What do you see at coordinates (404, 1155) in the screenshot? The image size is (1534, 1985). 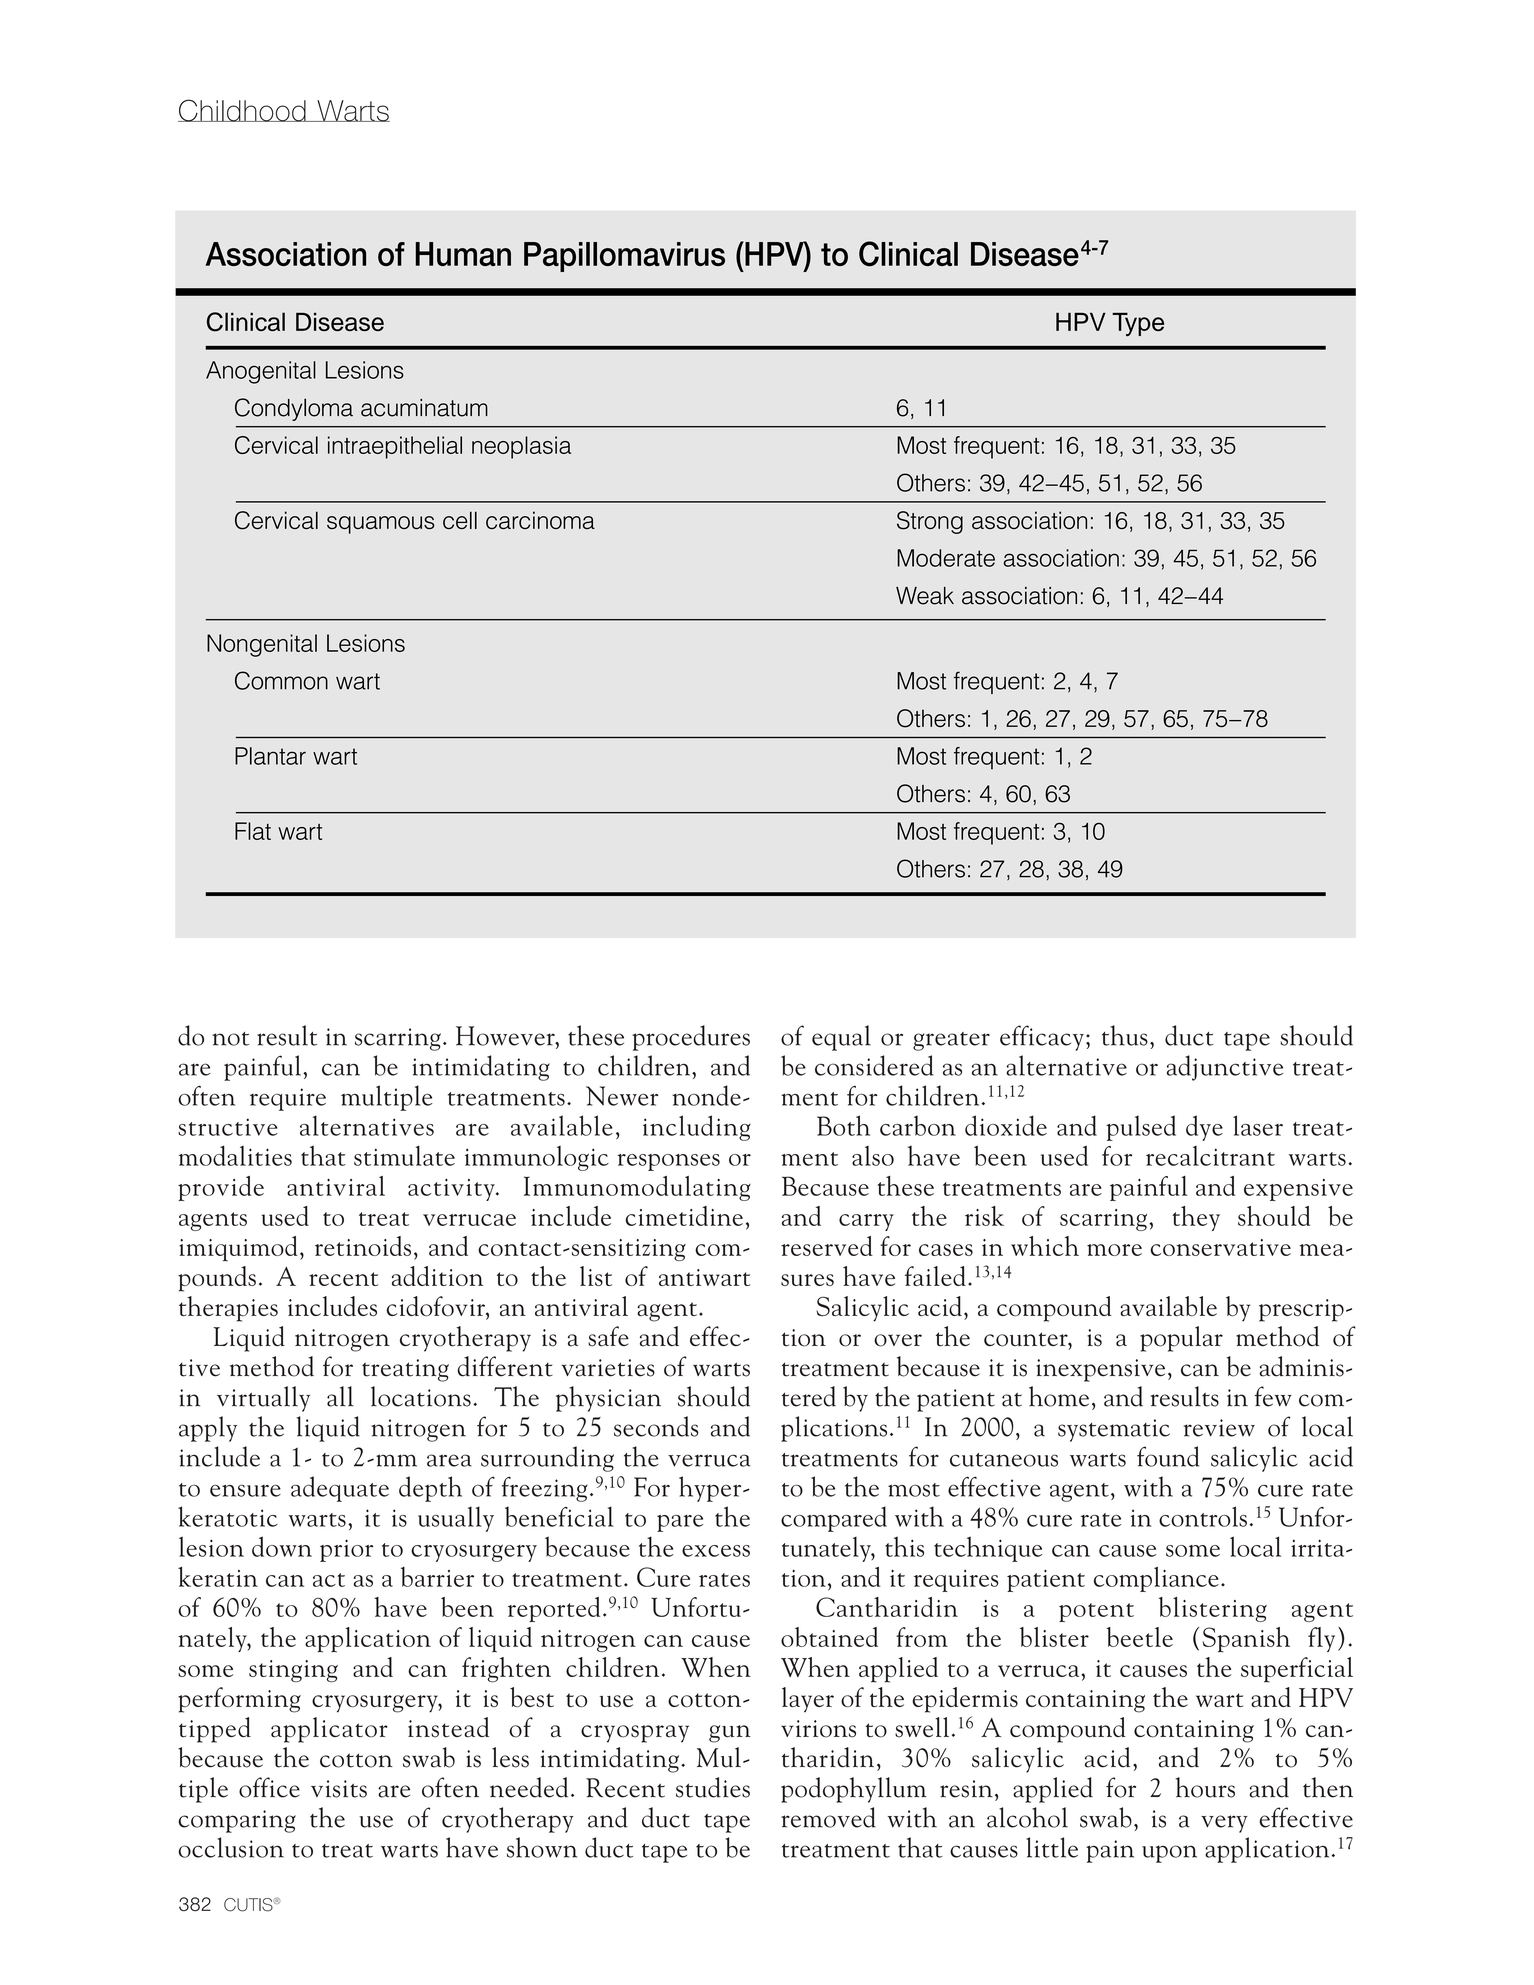 I see `stimulate` at bounding box center [404, 1155].
